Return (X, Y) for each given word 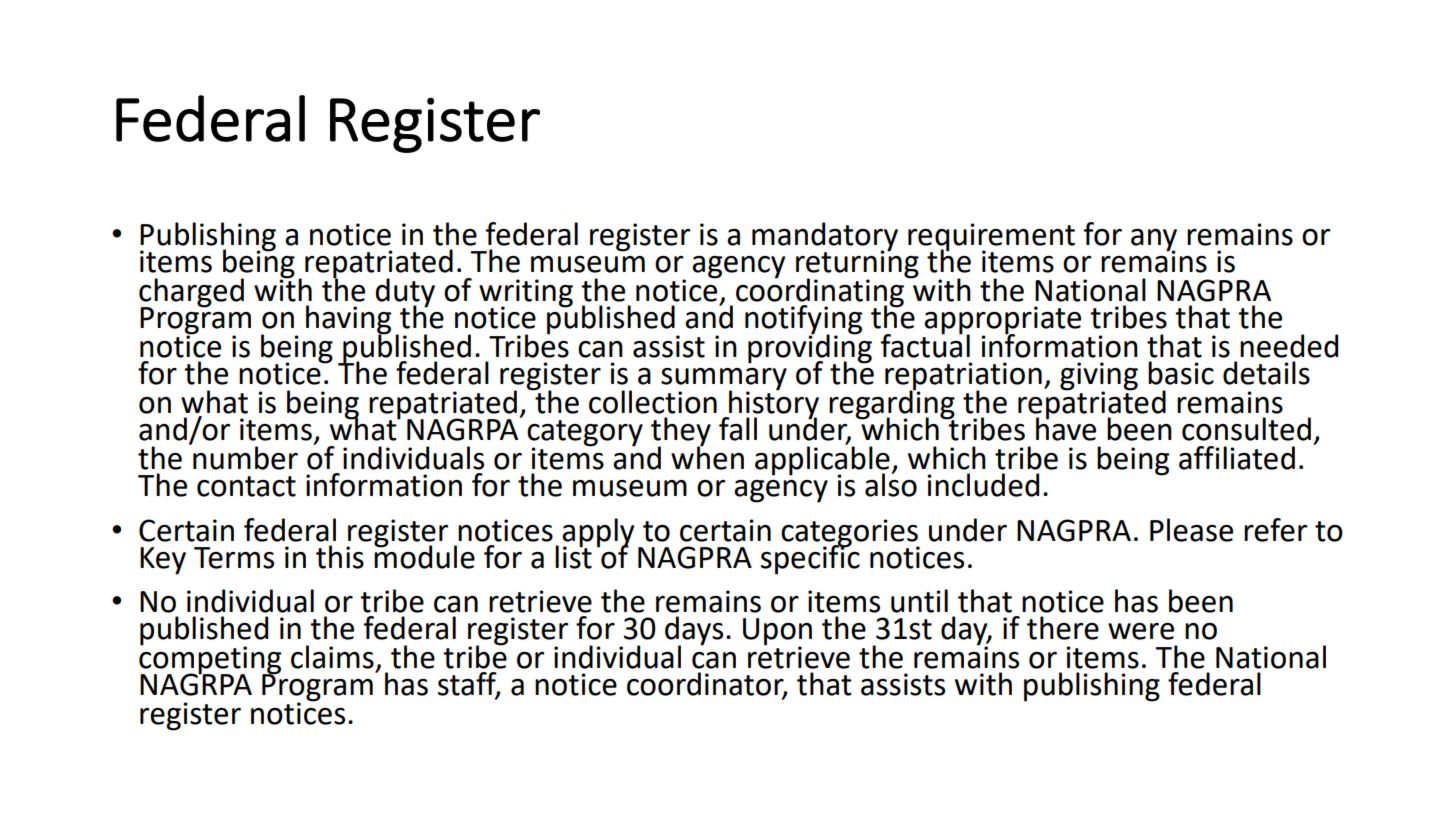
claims (332, 657)
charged (191, 293)
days (694, 632)
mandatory (825, 237)
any (1154, 241)
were (1141, 631)
